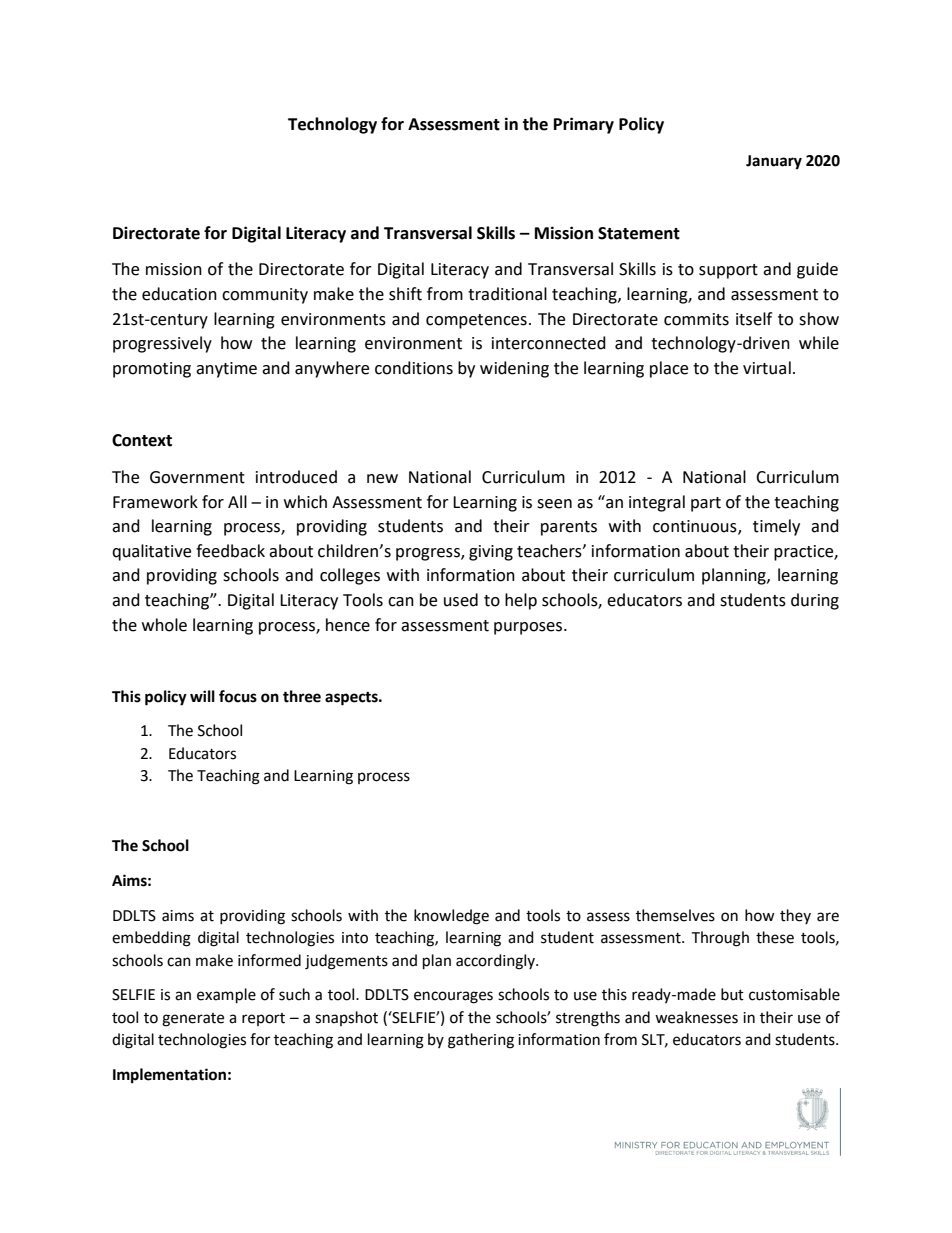  I want to click on January, so click(774, 162).
